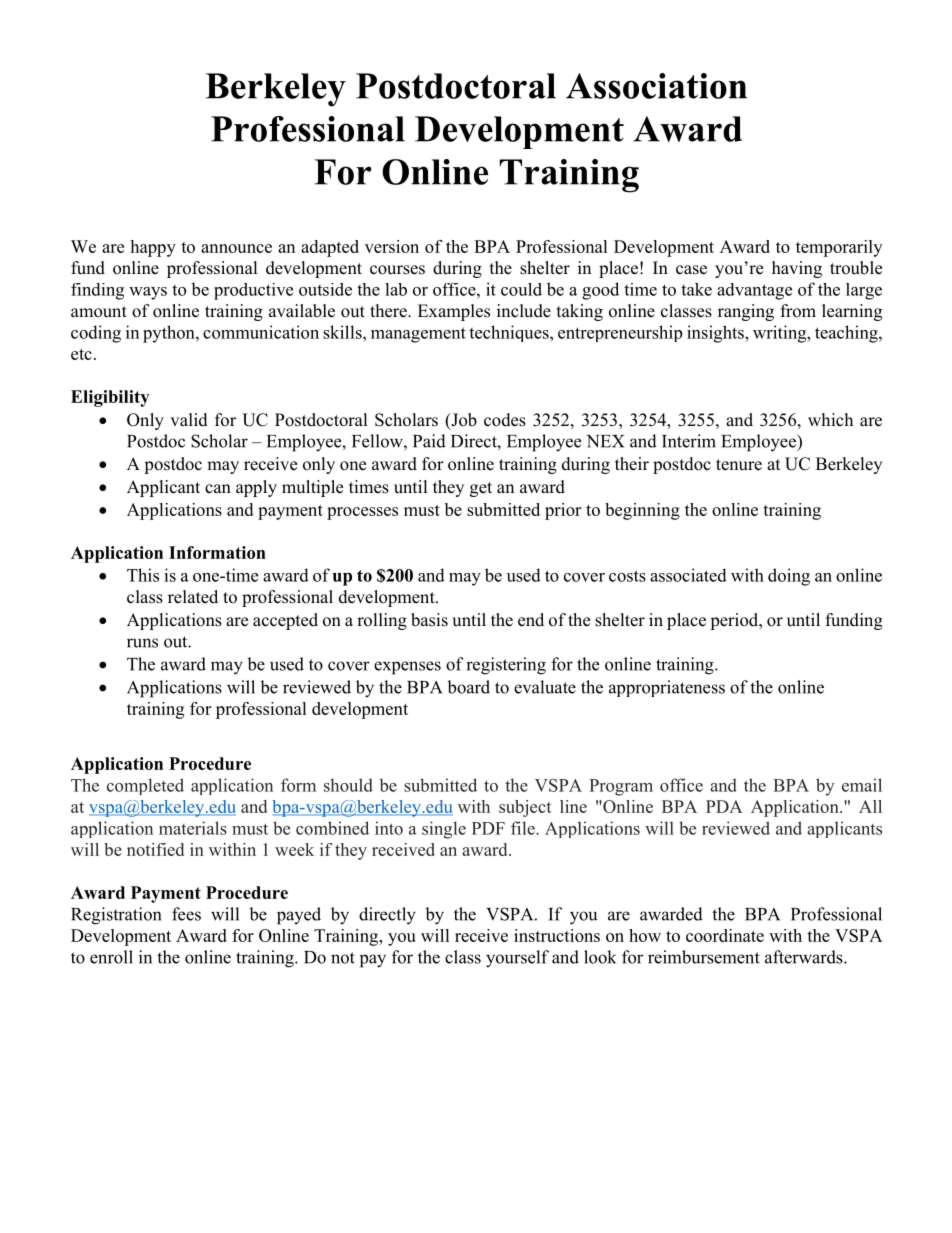 This screenshot has height=1233, width=952. I want to click on runs, so click(142, 643).
